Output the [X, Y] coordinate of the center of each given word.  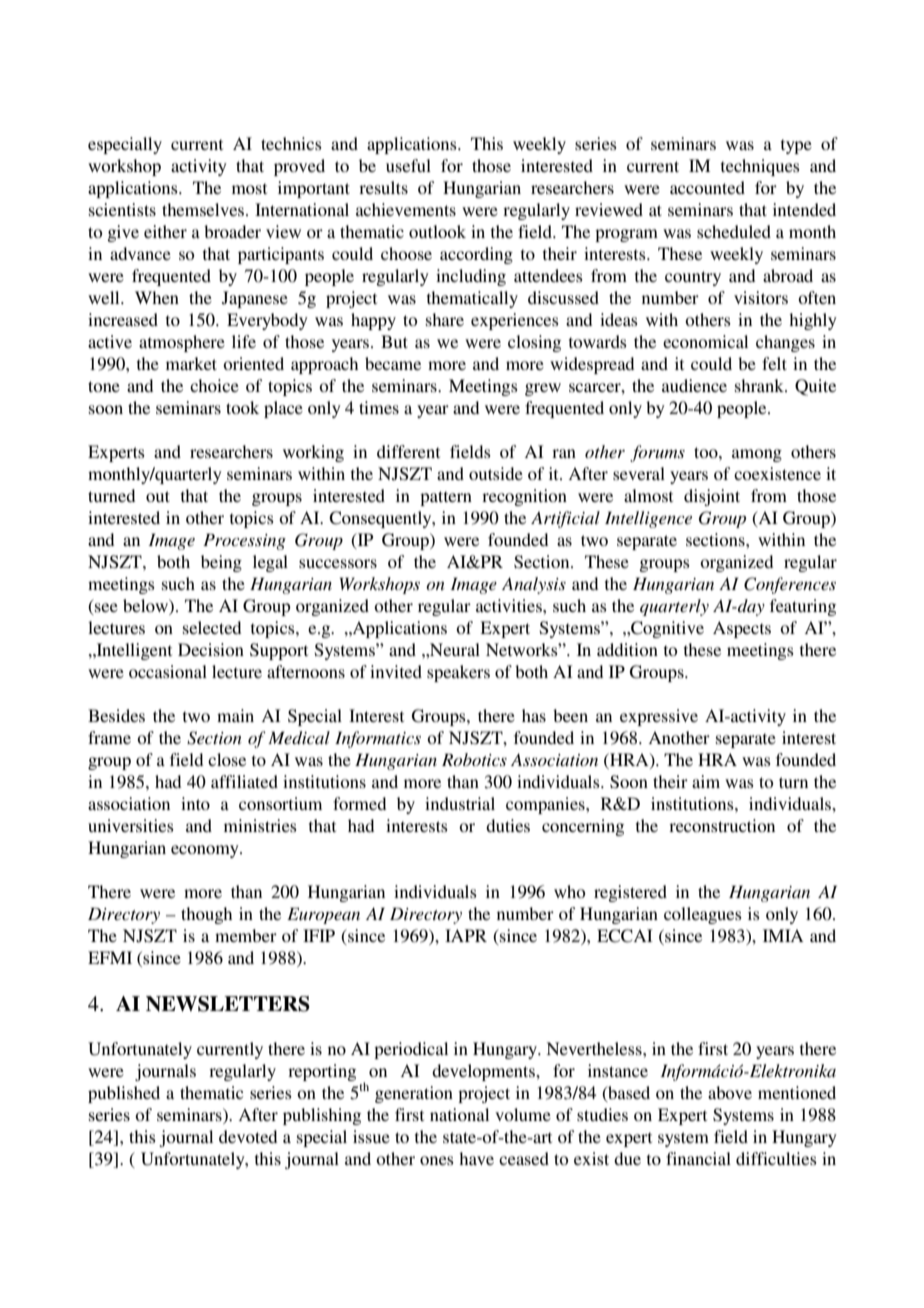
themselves [204, 209]
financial [698, 1158]
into [195, 803]
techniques [760, 167]
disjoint [712, 497]
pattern [446, 498]
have [476, 1158]
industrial [460, 803]
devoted [248, 1136]
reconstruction [722, 825]
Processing [244, 541]
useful [408, 165]
